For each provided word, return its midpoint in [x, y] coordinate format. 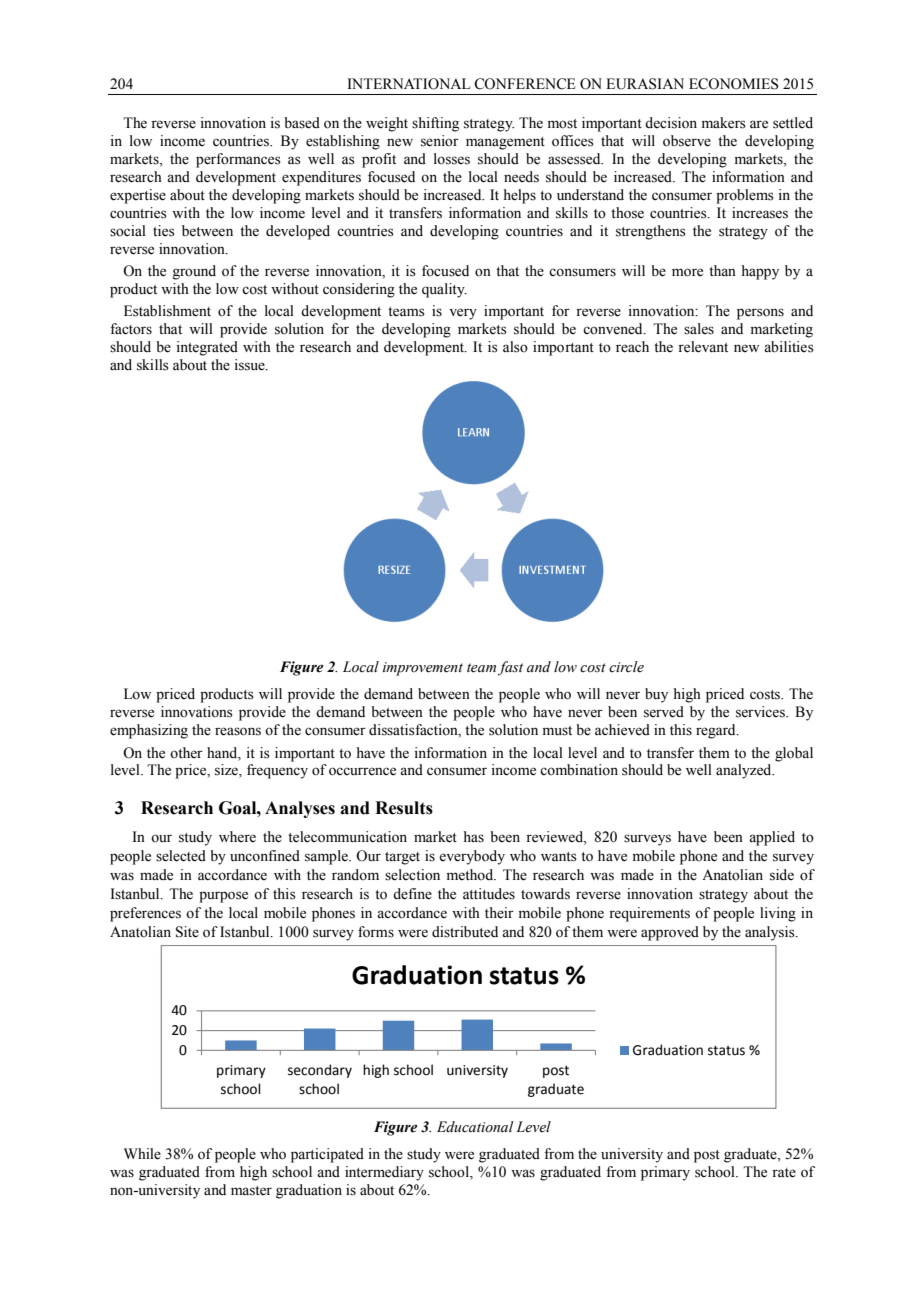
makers [724, 123]
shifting [435, 124]
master [251, 1191]
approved [670, 933]
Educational [475, 1127]
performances [238, 160]
